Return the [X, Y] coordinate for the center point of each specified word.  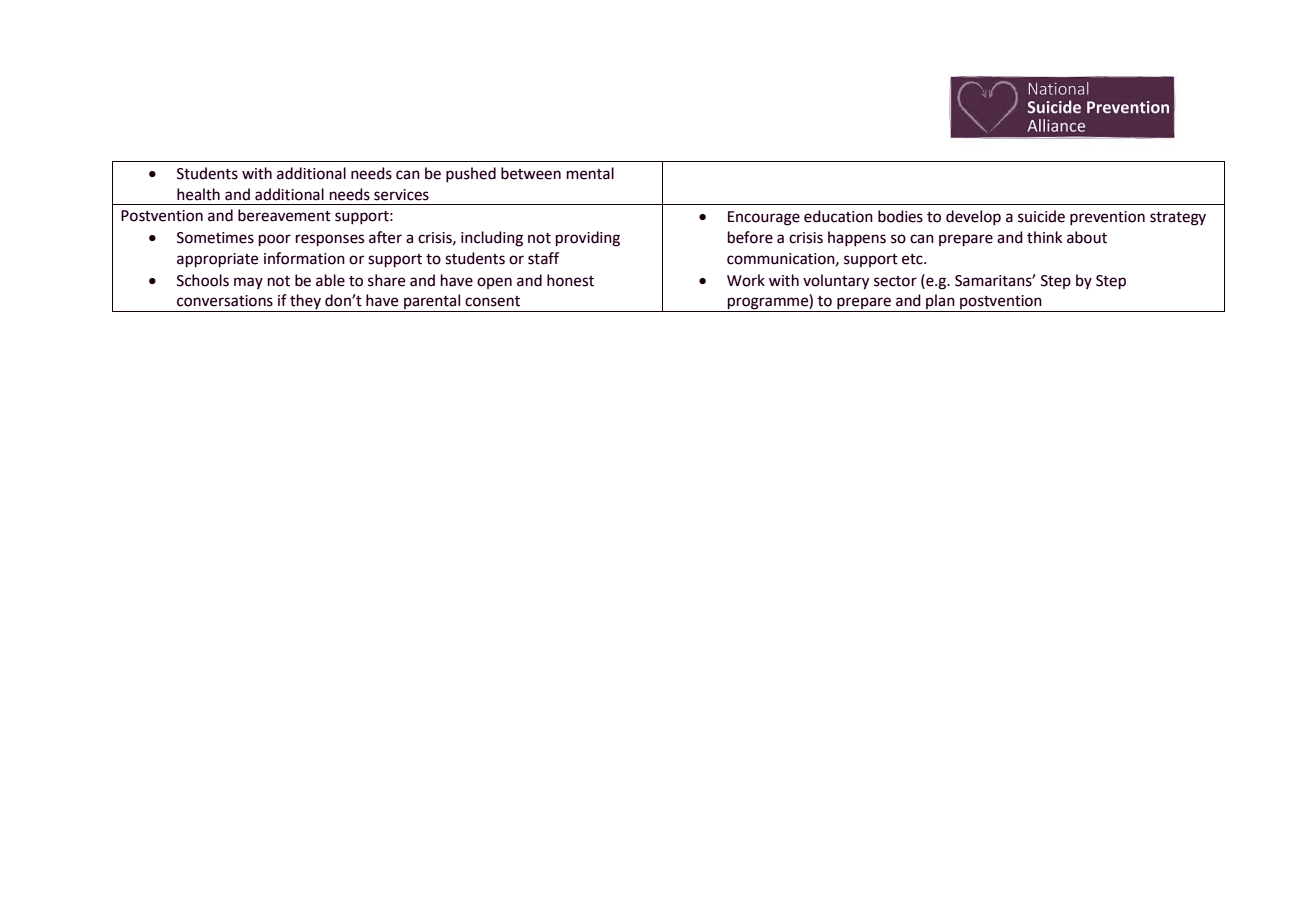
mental [590, 173]
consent [492, 301]
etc [913, 259]
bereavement [284, 215]
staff [543, 258]
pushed [471, 174]
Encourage [764, 218]
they [305, 303]
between [531, 173]
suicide [1041, 216]
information [304, 258]
